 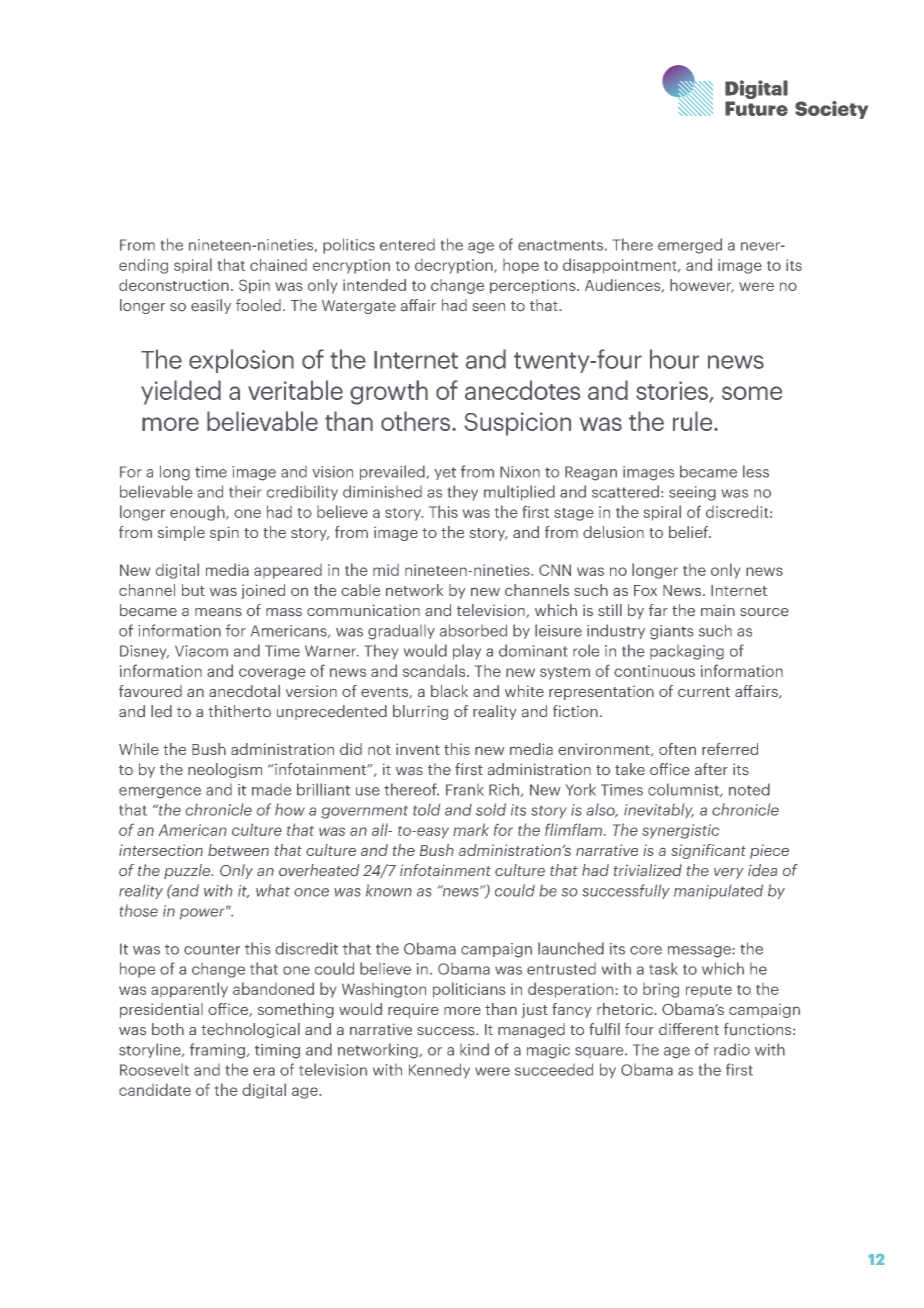 I want to click on decryption, so click(x=455, y=266).
